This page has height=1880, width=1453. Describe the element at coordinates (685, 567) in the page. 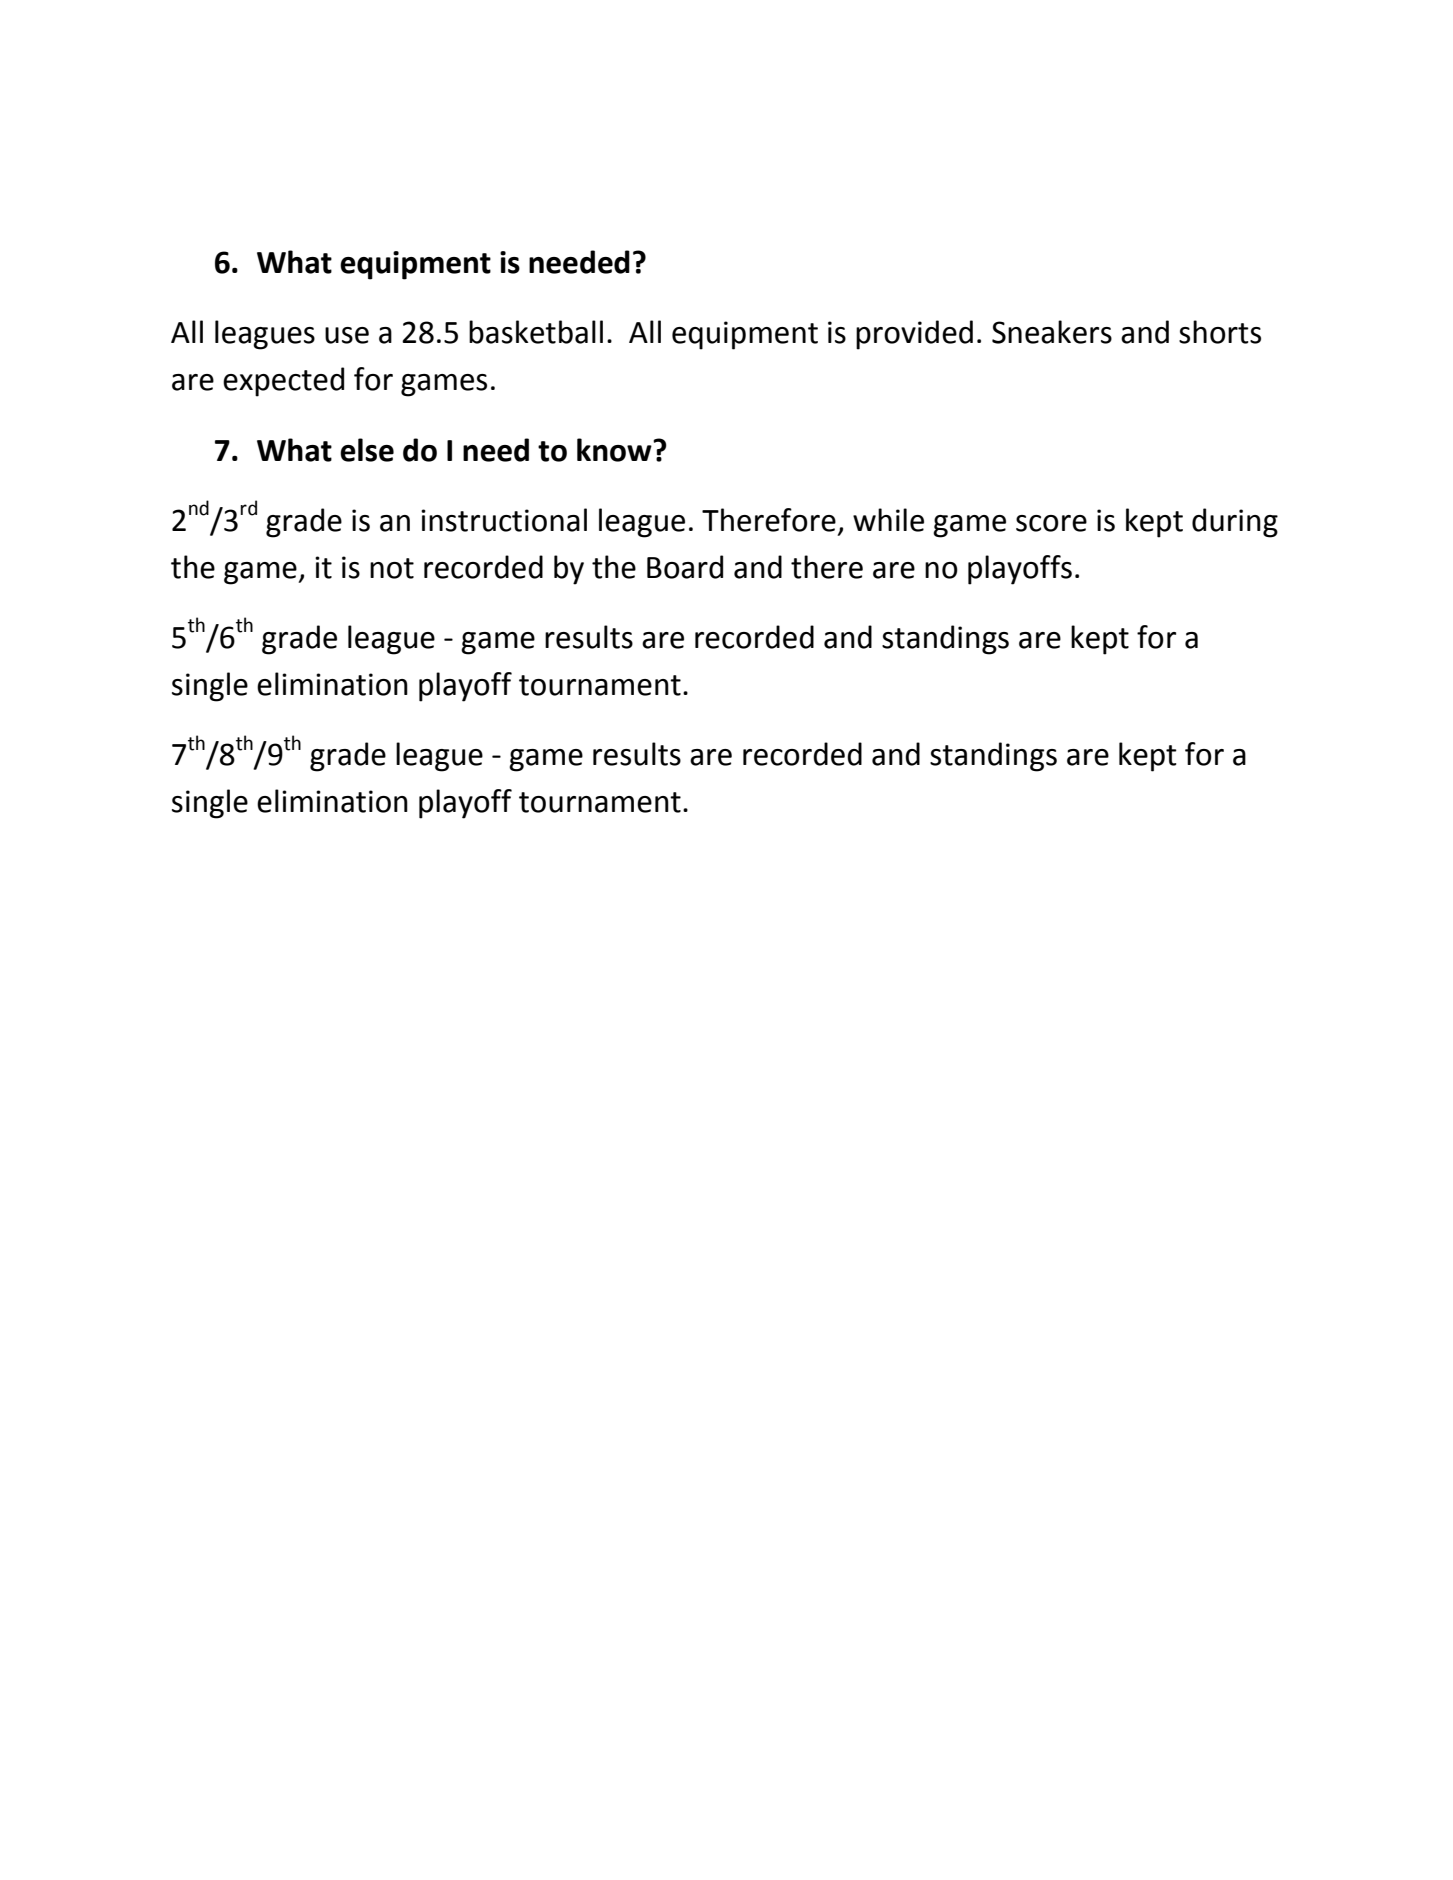

I see `Board` at that location.
